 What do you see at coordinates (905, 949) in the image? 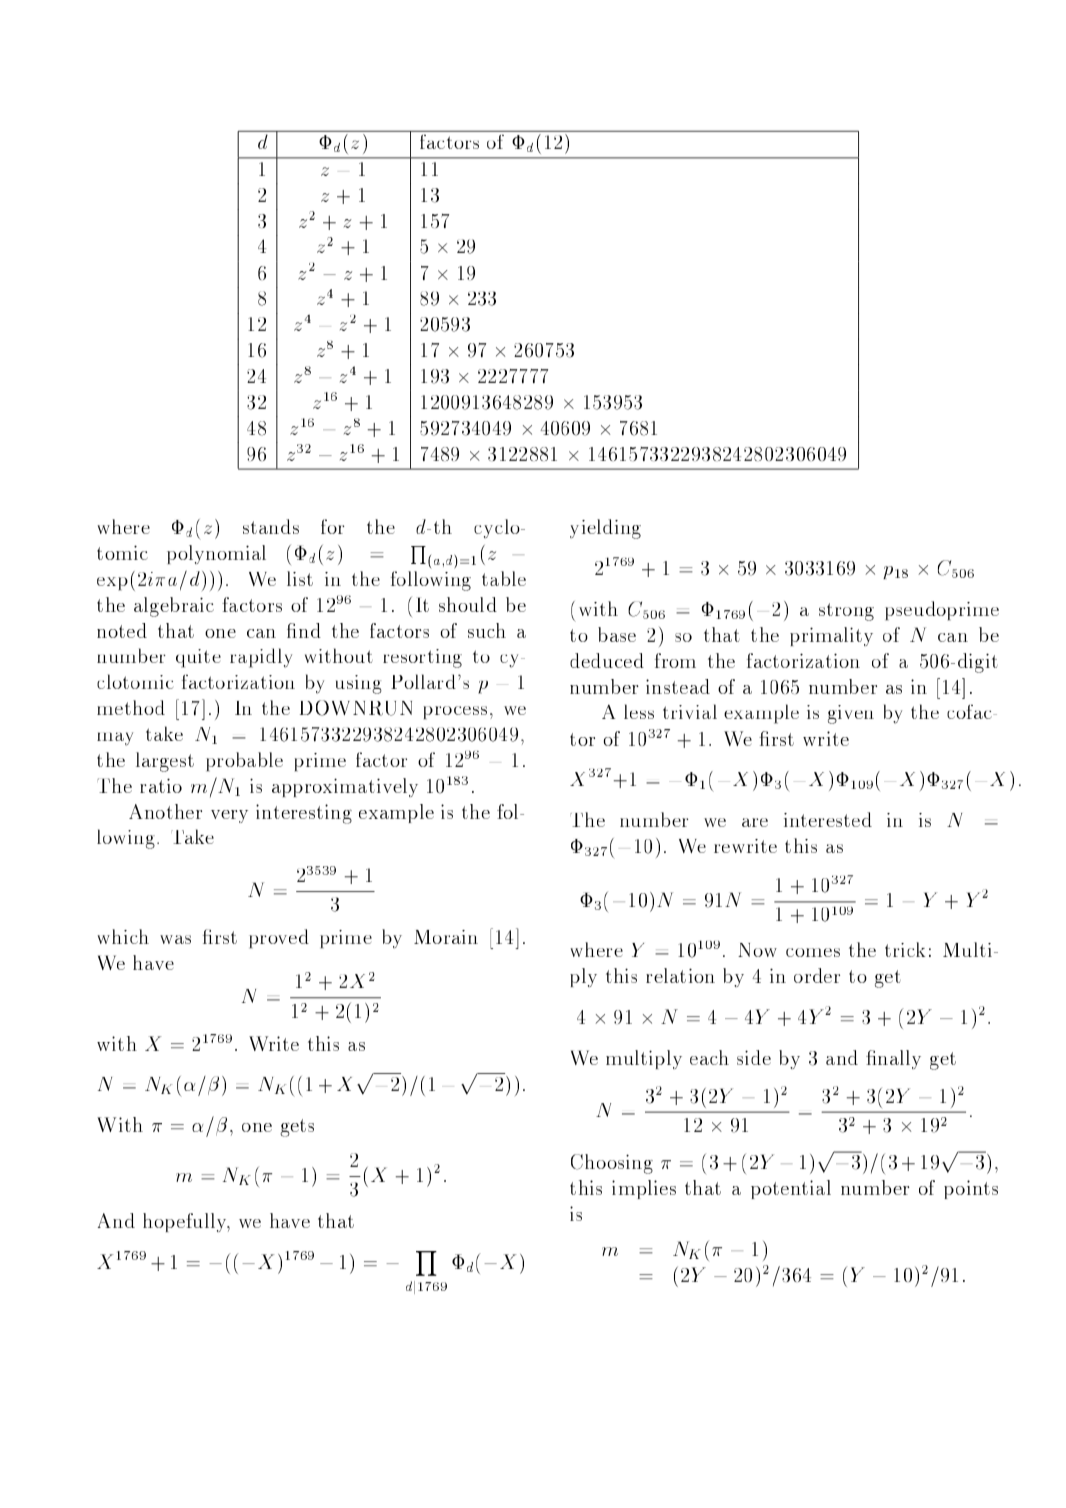
I see `trick` at bounding box center [905, 949].
